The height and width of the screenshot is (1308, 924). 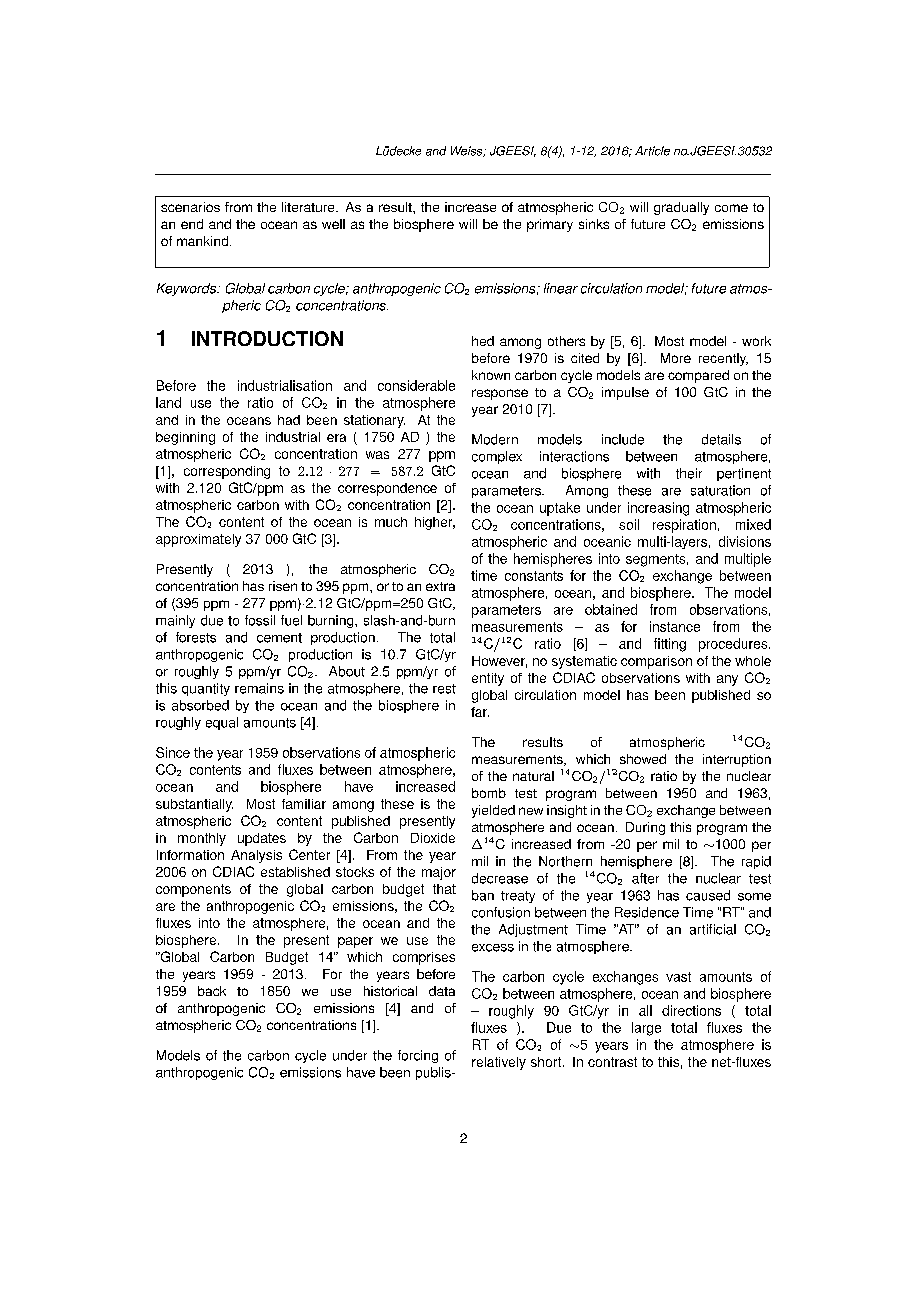 What do you see at coordinates (691, 1010) in the screenshot?
I see `directions` at bounding box center [691, 1010].
